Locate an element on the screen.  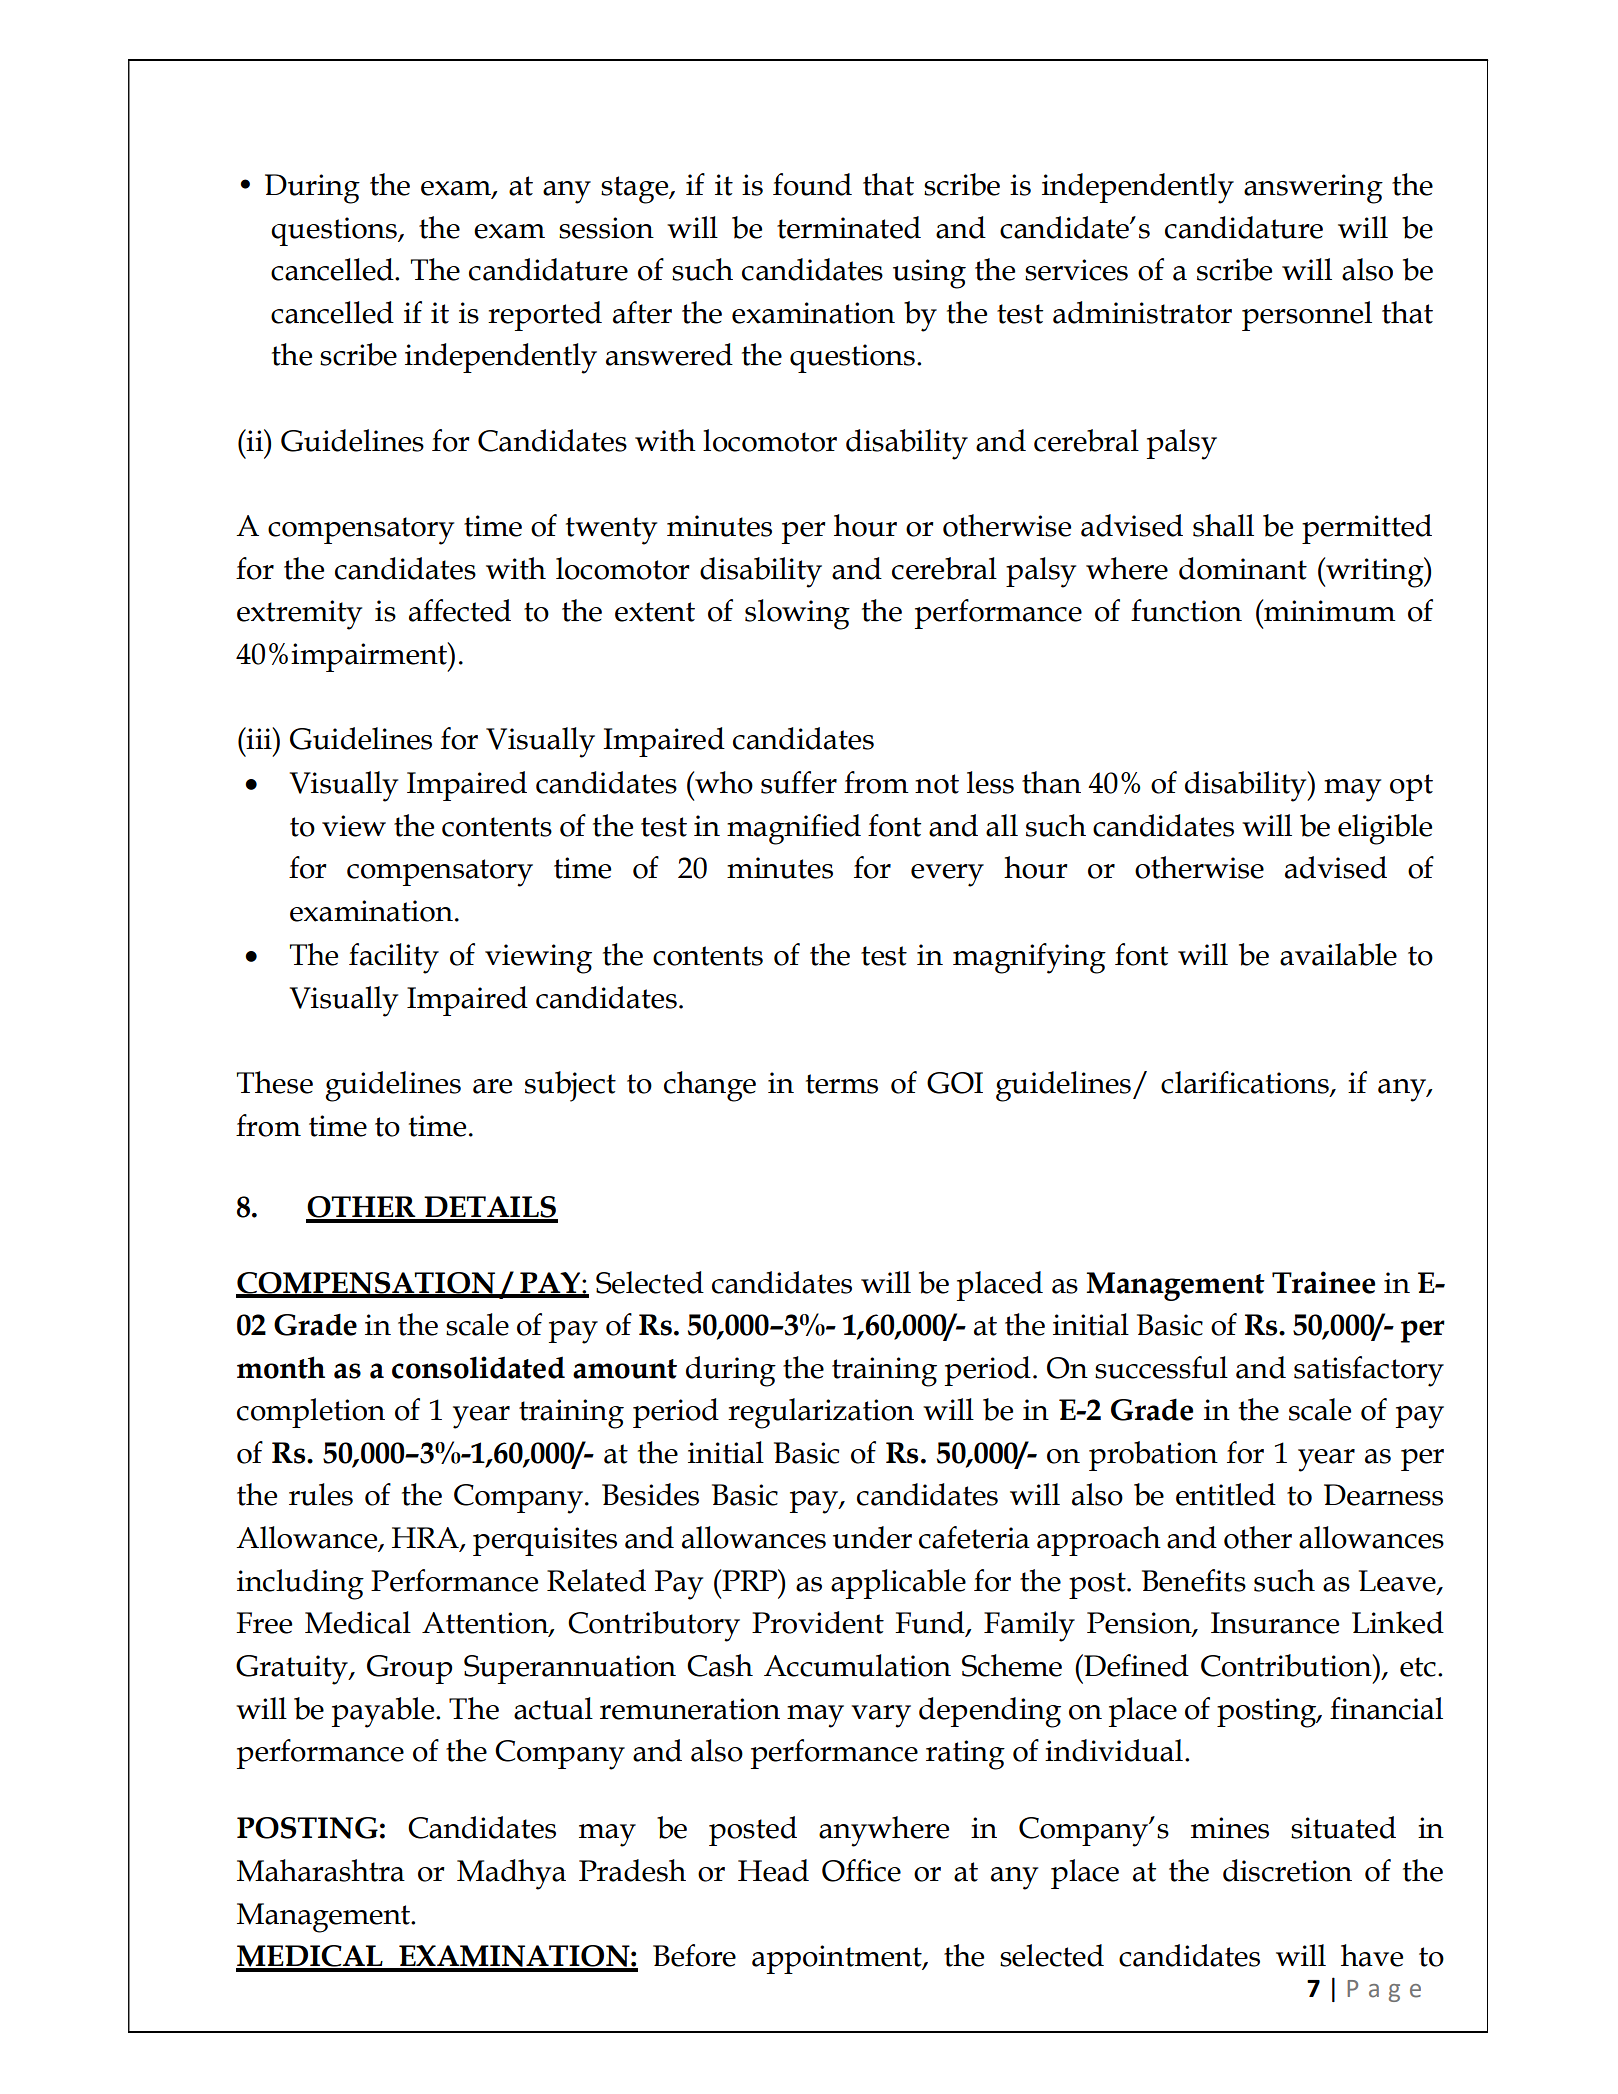
reported is located at coordinates (545, 316).
